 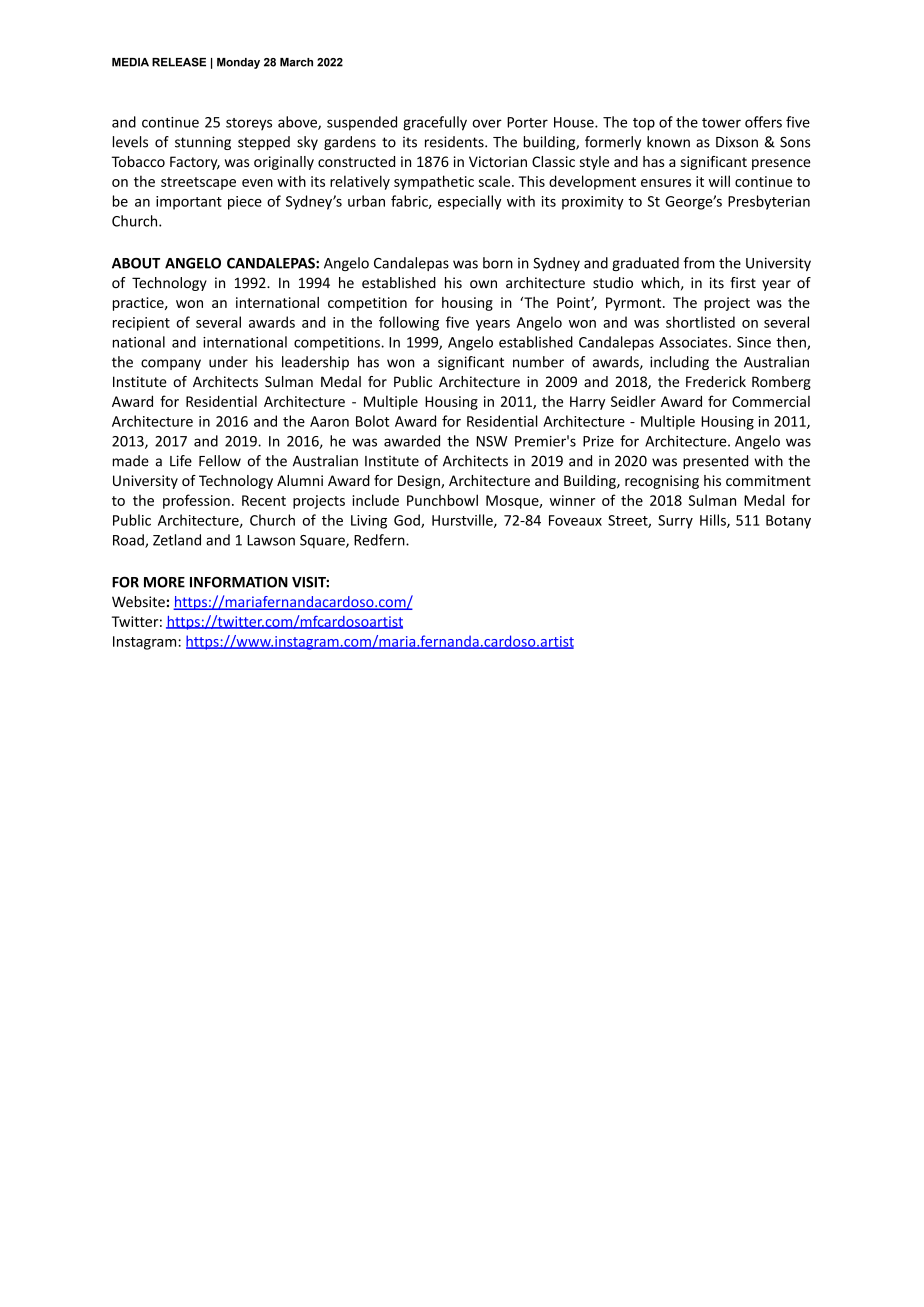 What do you see at coordinates (487, 123) in the document?
I see `over` at bounding box center [487, 123].
